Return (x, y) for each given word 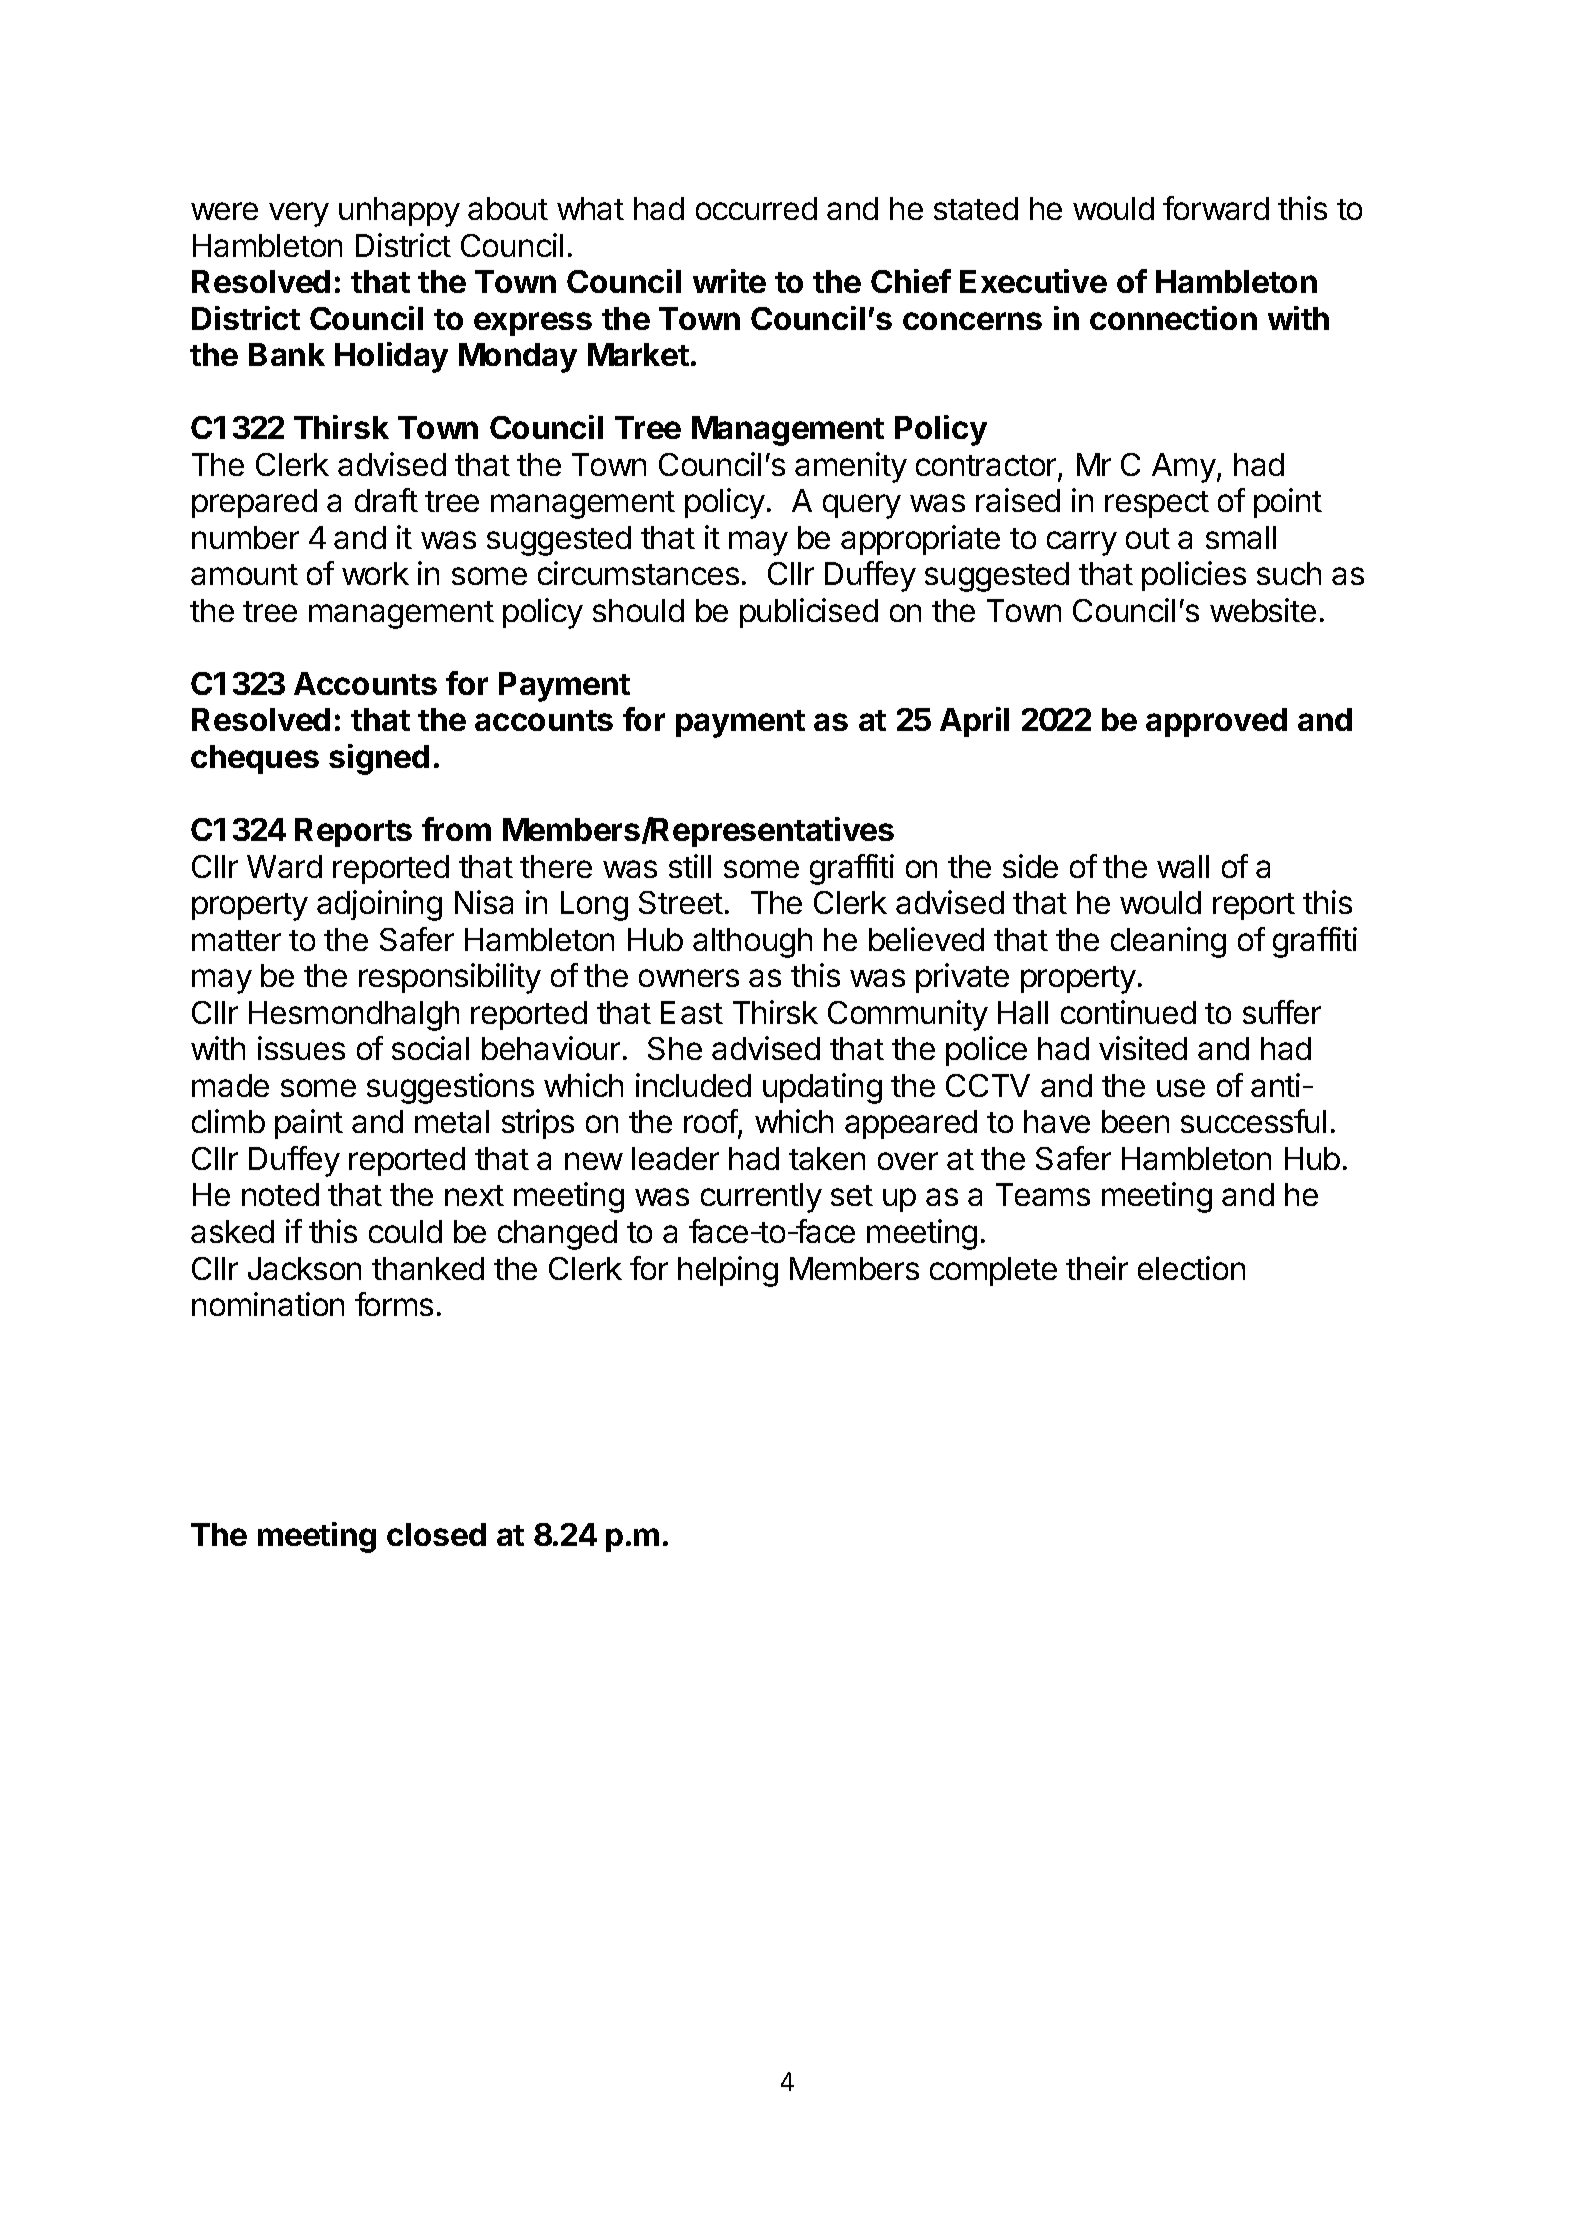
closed (436, 1534)
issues (301, 1048)
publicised (809, 613)
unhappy (399, 212)
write (729, 281)
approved (1216, 722)
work (375, 573)
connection (1173, 318)
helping (728, 1271)
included (693, 1085)
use (1181, 1088)
